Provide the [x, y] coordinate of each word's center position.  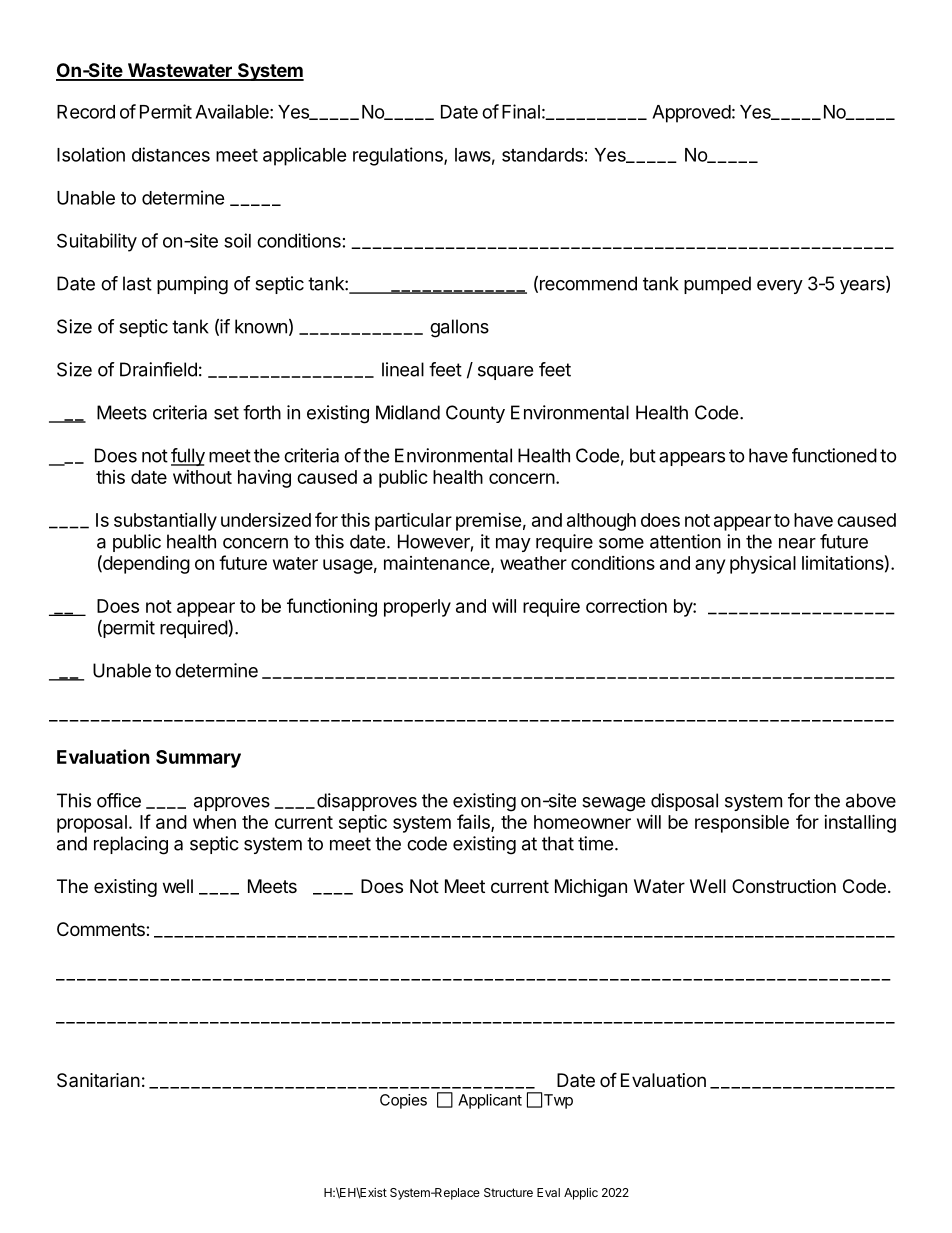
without [202, 477]
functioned [834, 455]
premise [489, 522]
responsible [742, 823]
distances [171, 154]
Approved [691, 114]
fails [474, 822]
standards [542, 155]
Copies [403, 1101]
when [214, 822]
